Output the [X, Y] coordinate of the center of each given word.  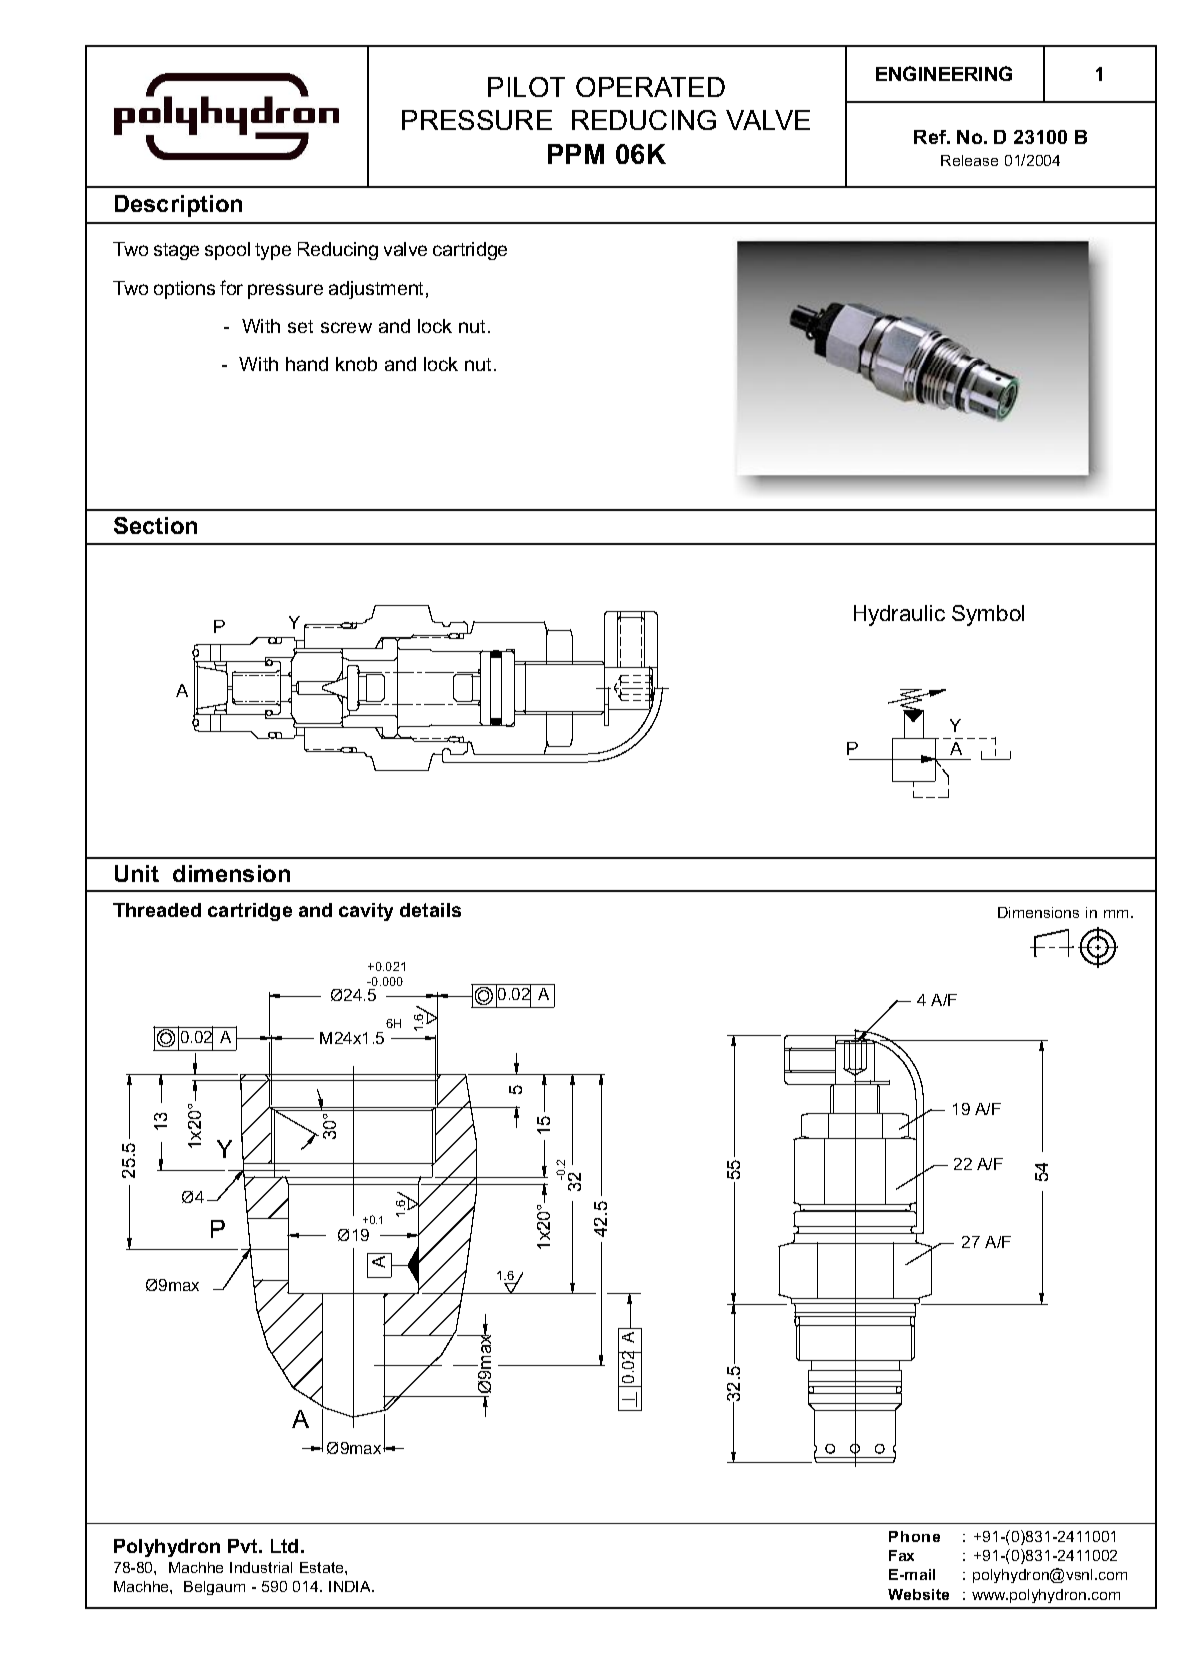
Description [178, 206]
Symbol [988, 615]
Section [155, 525]
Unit [137, 873]
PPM [576, 154]
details [430, 910]
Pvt [244, 1546]
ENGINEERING [944, 73]
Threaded [157, 910]
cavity [366, 912]
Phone [914, 1536]
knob [356, 364]
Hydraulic [899, 615]
